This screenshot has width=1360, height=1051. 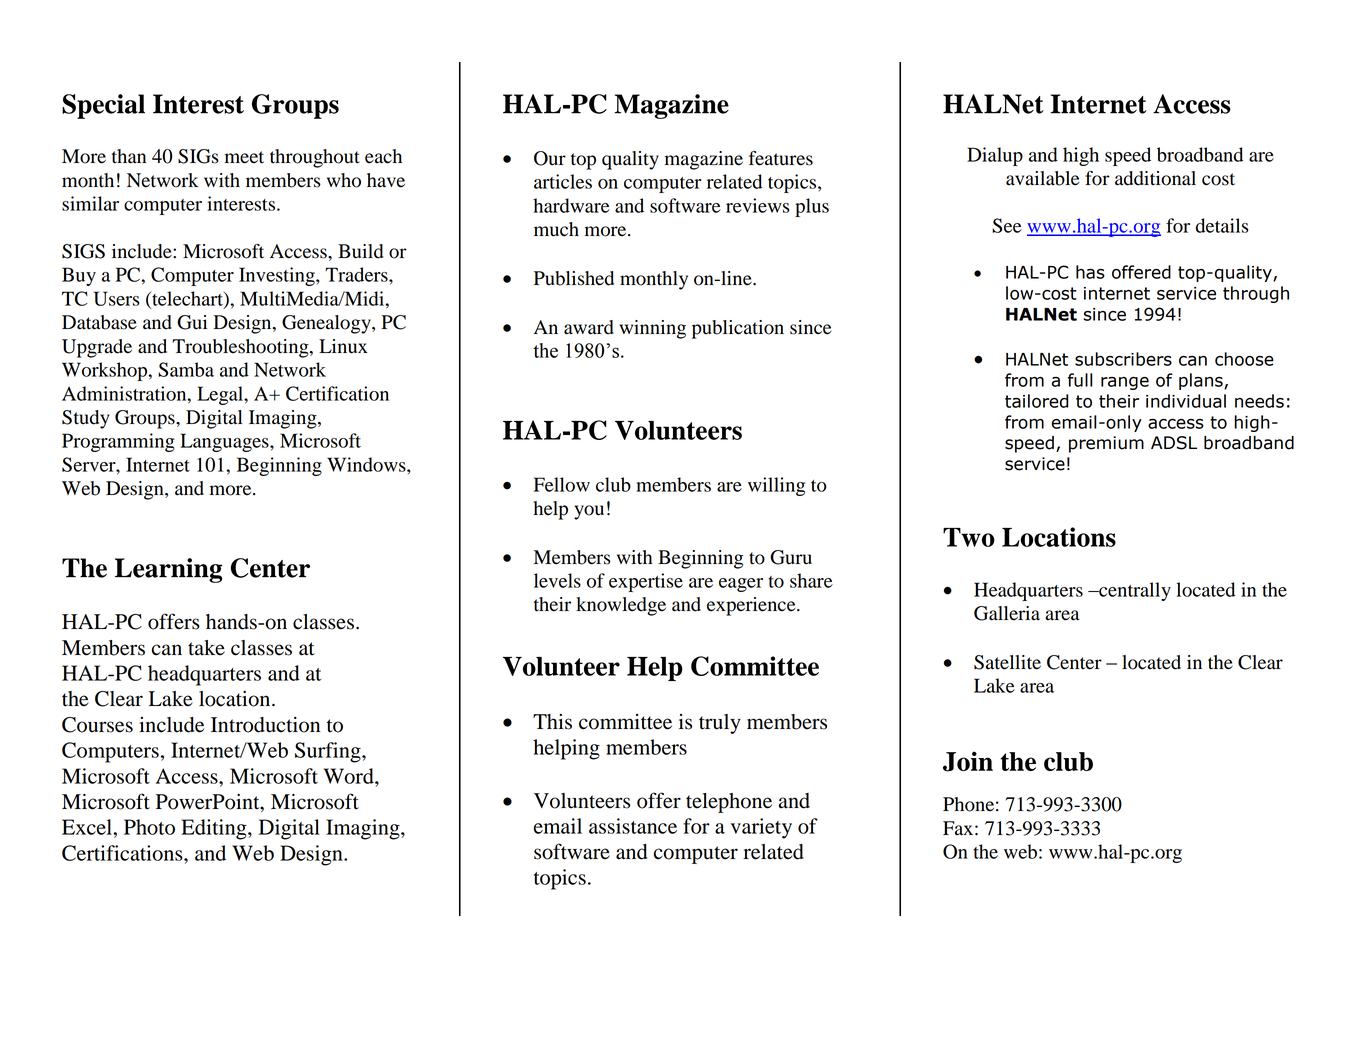 What do you see at coordinates (215, 829) in the screenshot?
I see `Editing` at bounding box center [215, 829].
